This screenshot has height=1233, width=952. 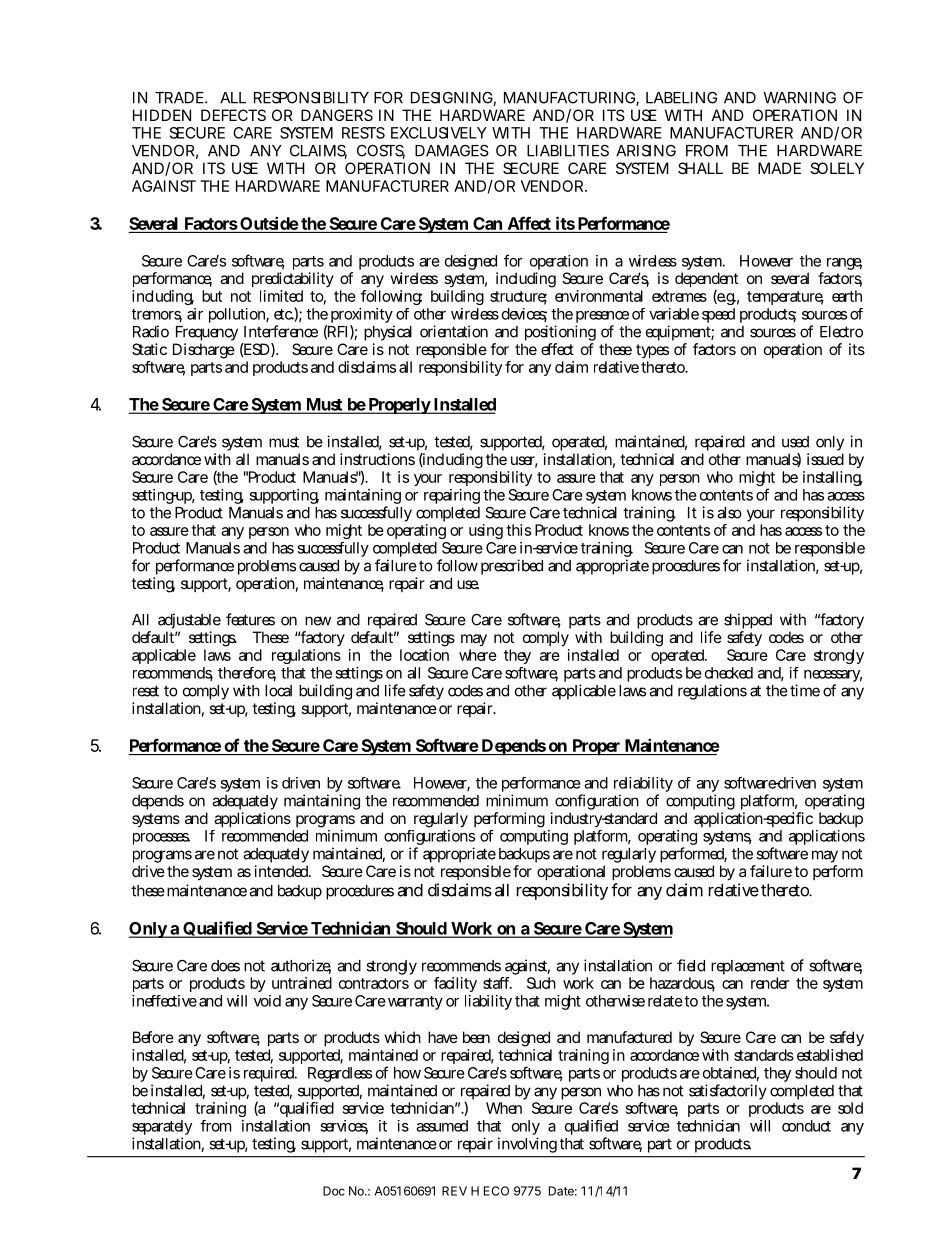 What do you see at coordinates (478, 655) in the screenshot?
I see `where` at bounding box center [478, 655].
